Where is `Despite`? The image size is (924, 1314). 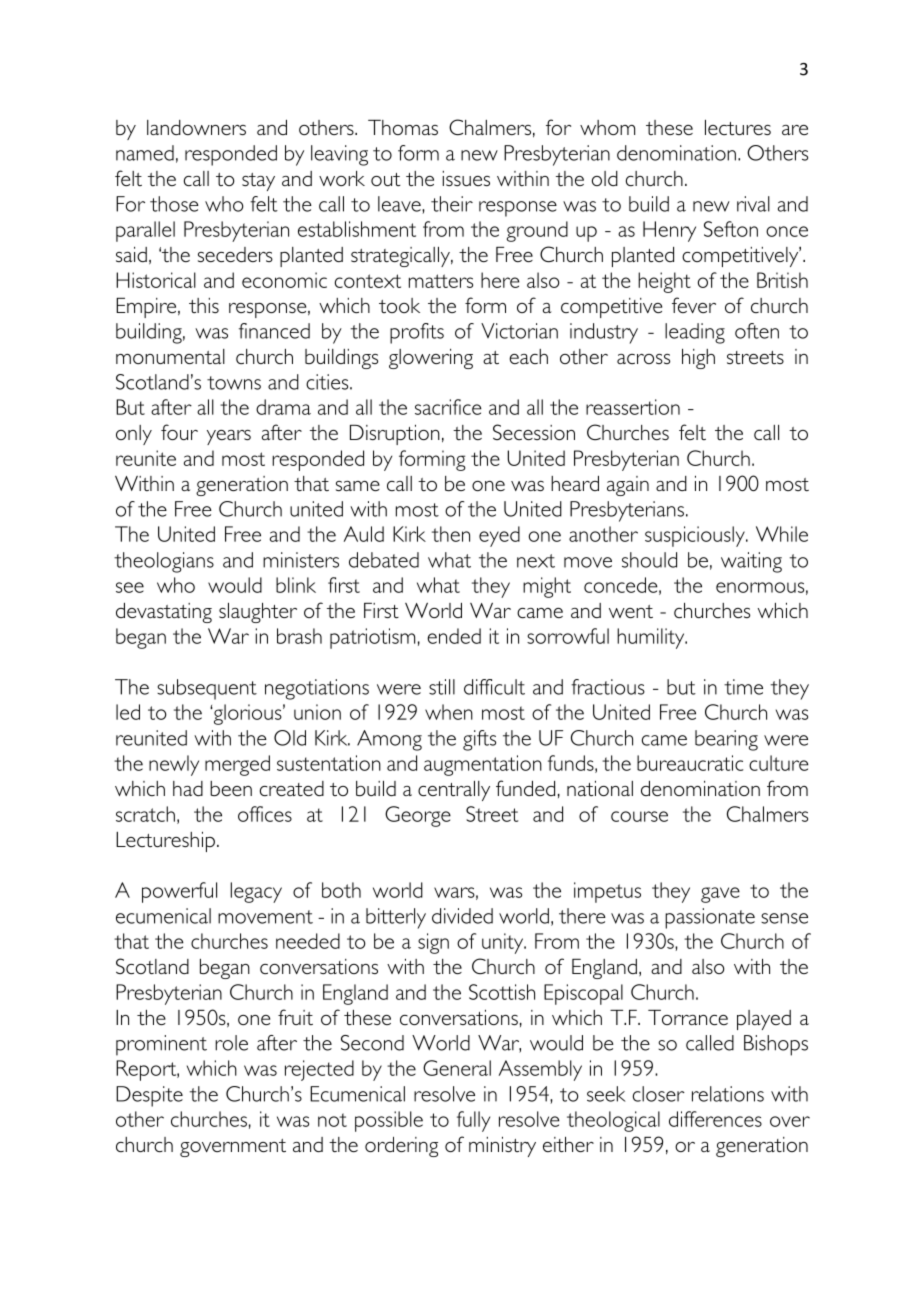
Despite is located at coordinates (149, 1096).
